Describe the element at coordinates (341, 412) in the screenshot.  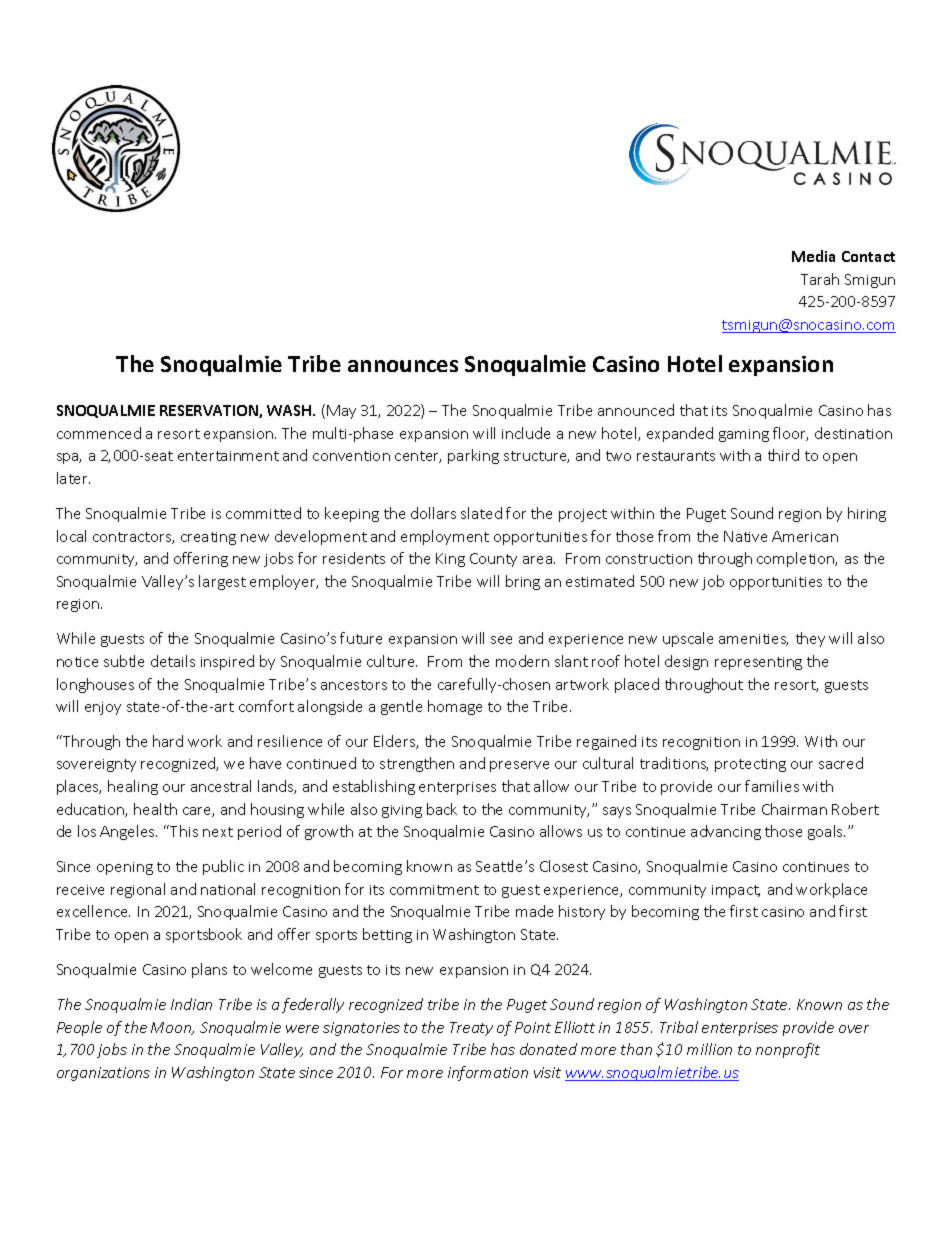
I see `May` at that location.
